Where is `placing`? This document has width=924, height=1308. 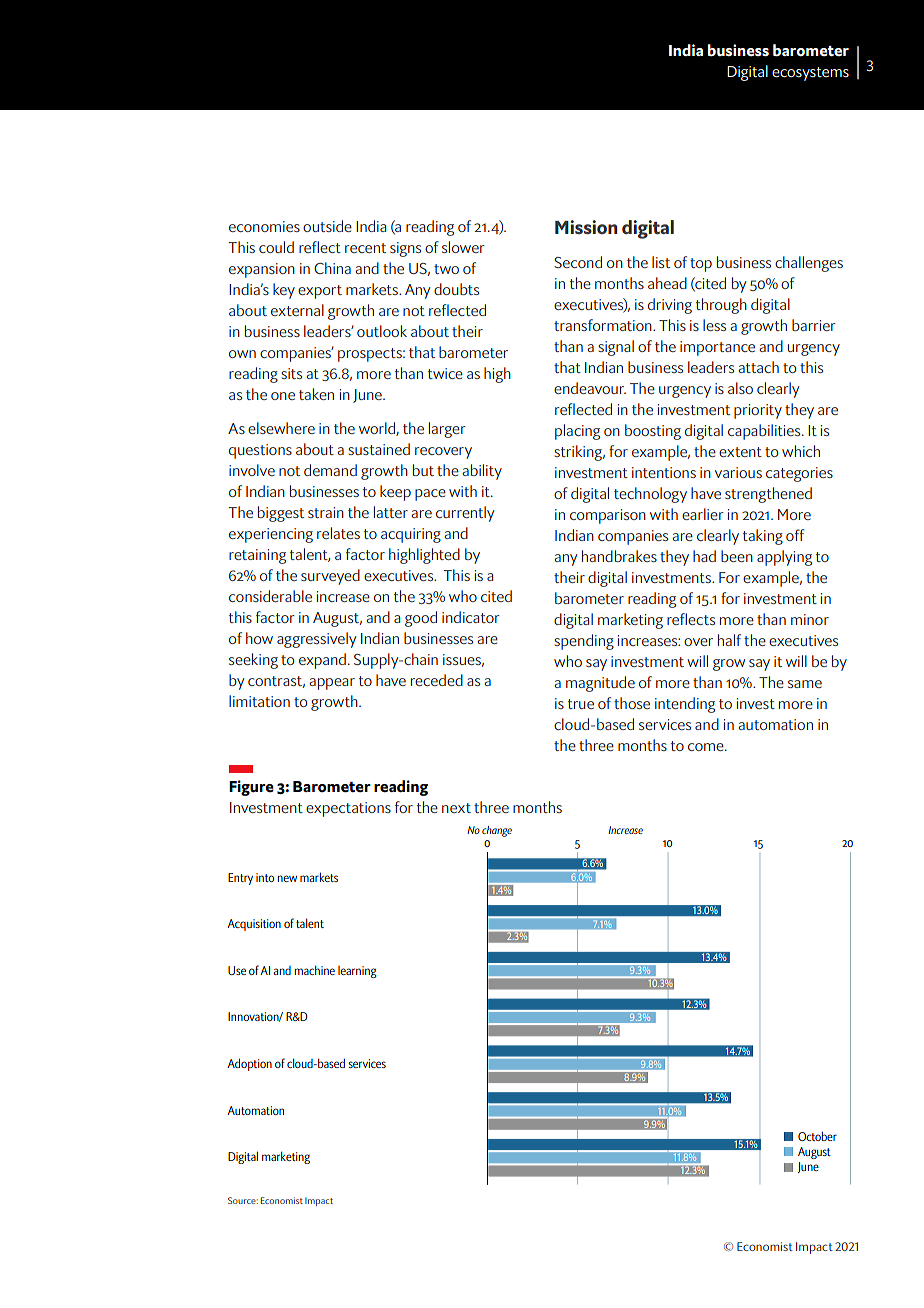
placing is located at coordinates (577, 432).
